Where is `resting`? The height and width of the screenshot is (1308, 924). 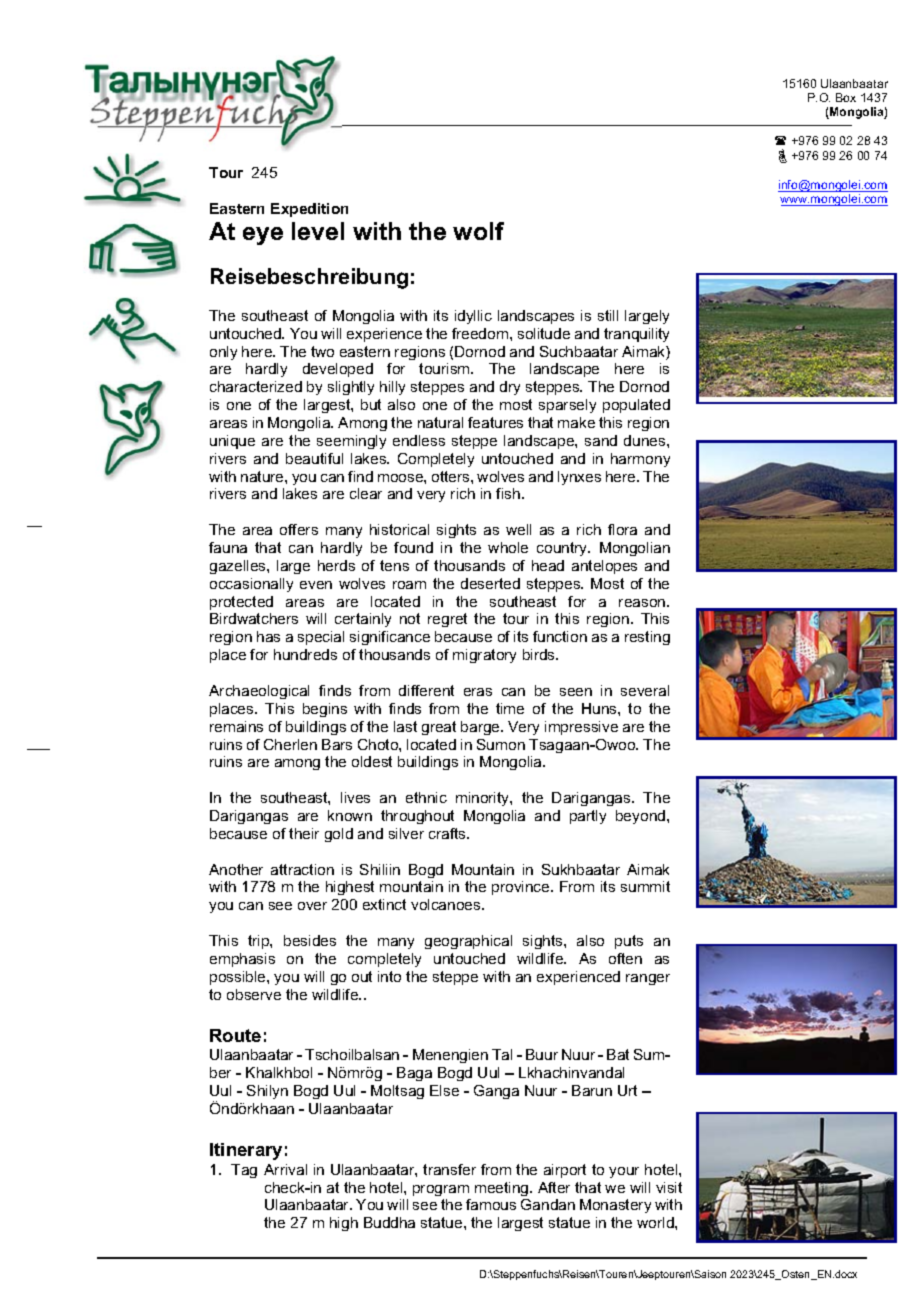
resting is located at coordinates (647, 638).
